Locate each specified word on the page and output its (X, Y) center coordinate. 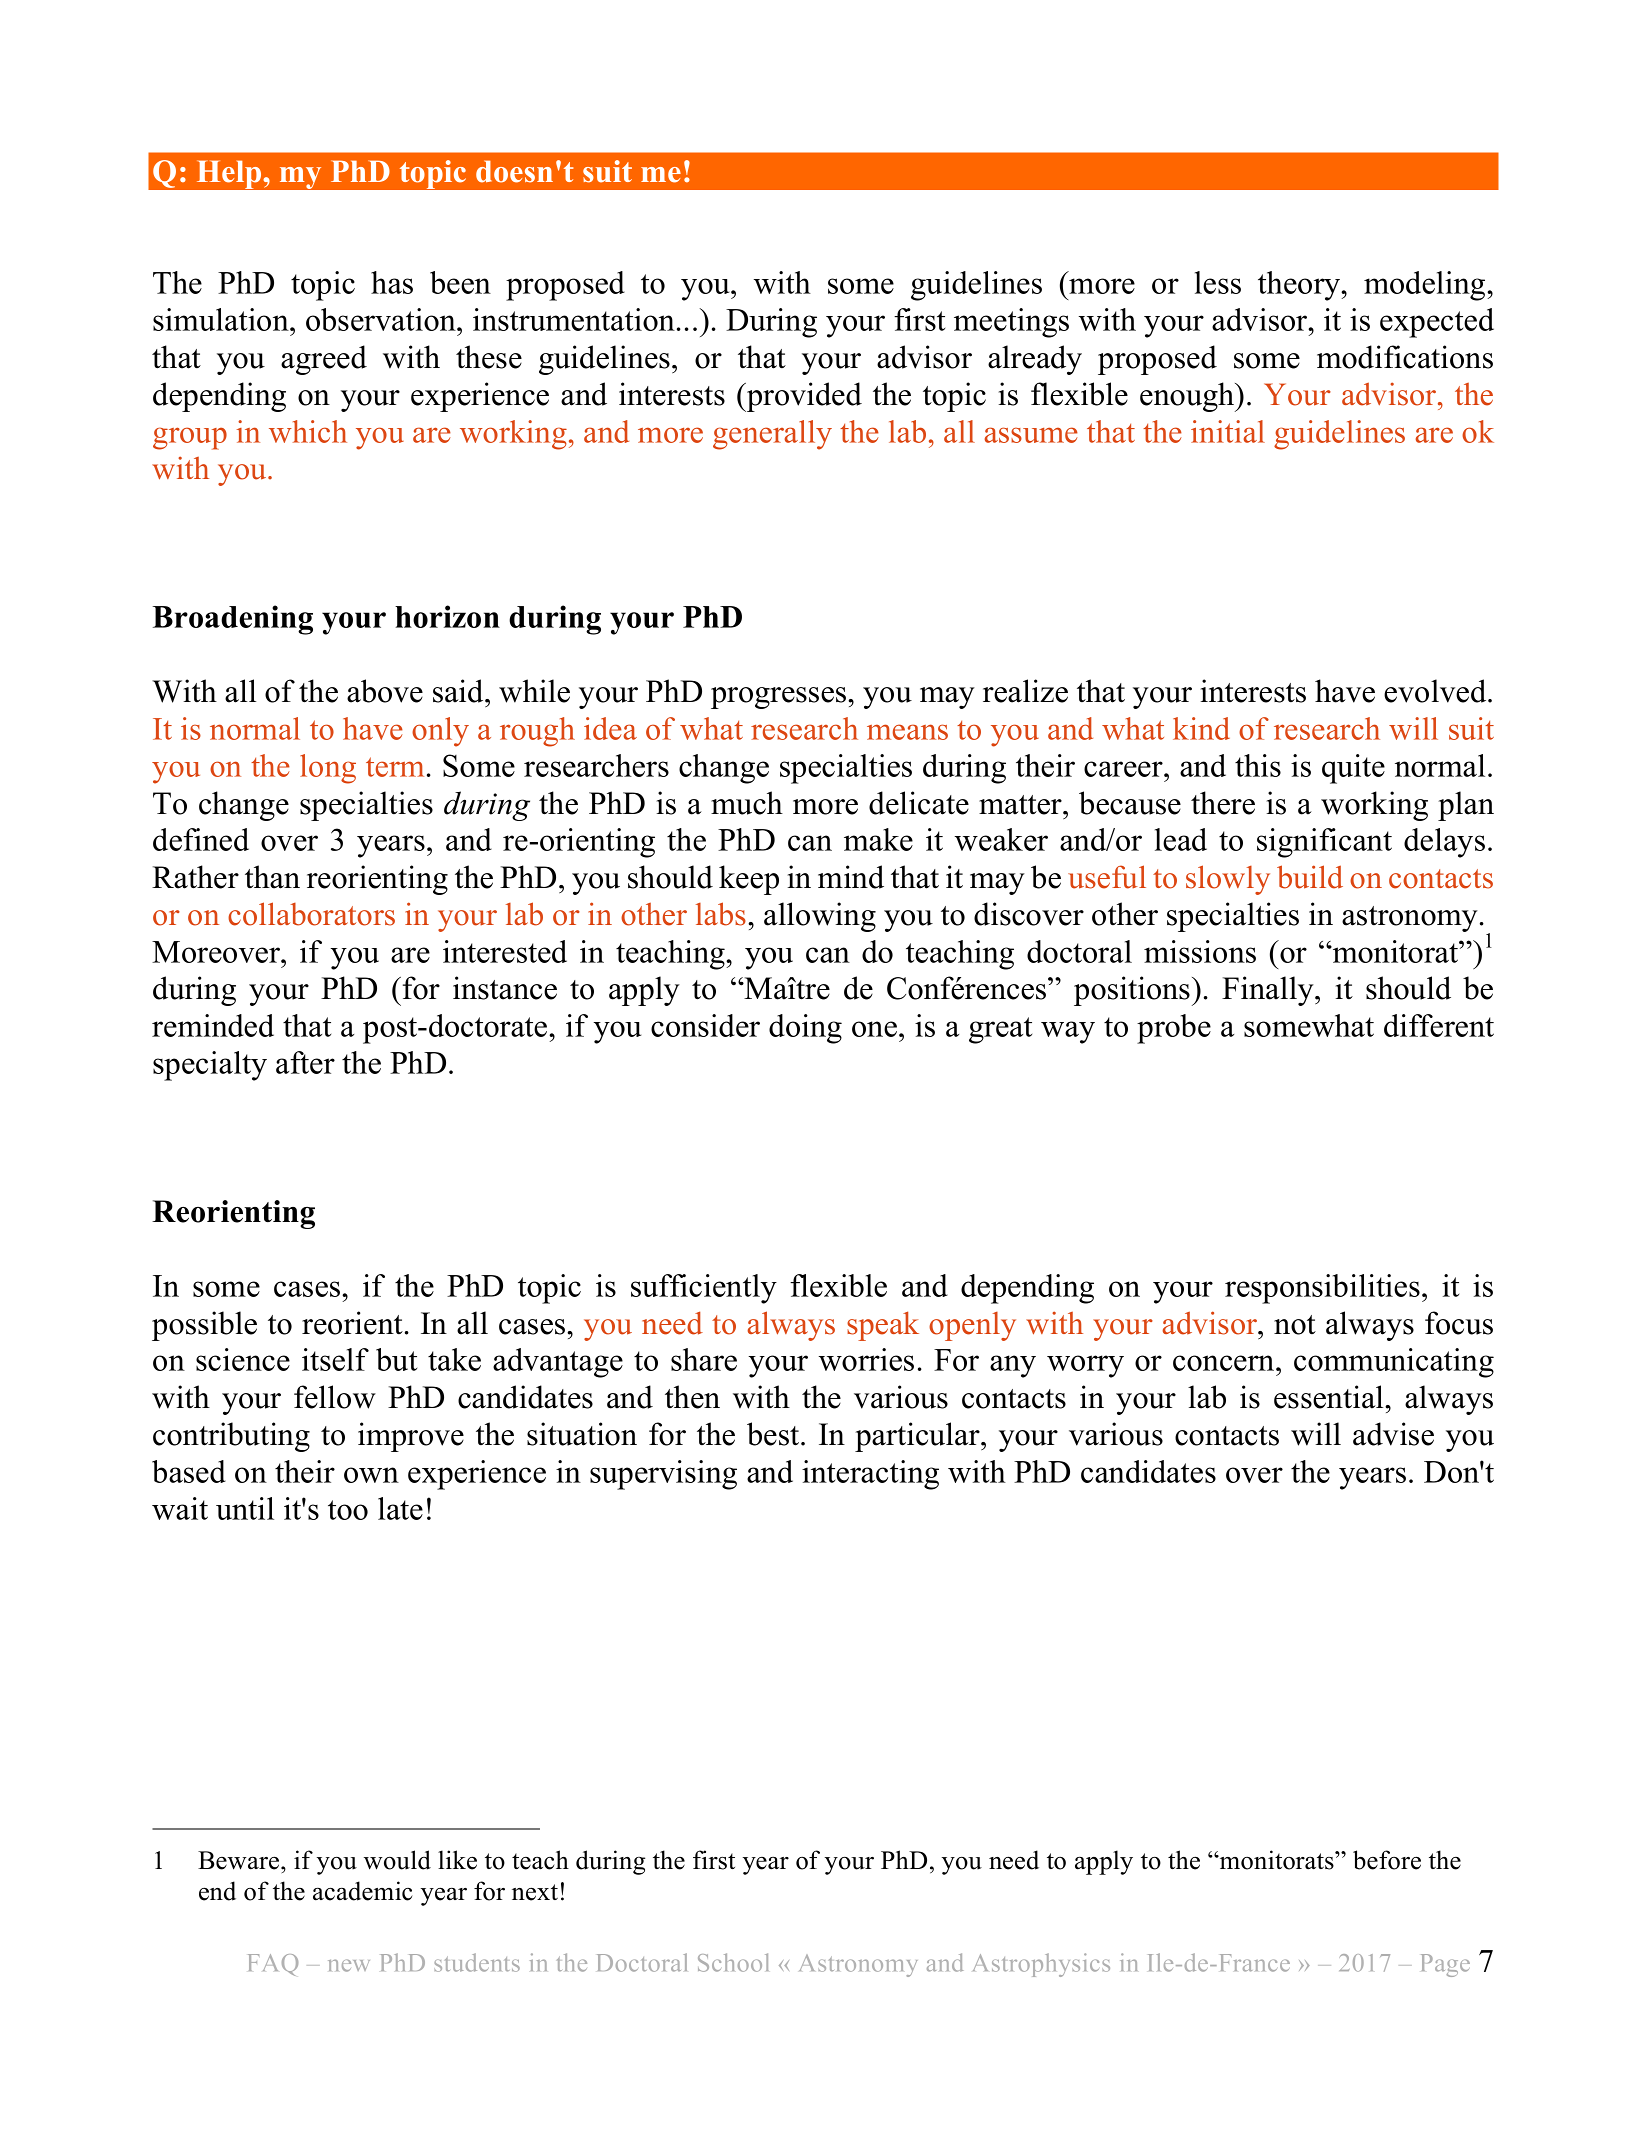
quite (1353, 769)
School (733, 1962)
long (328, 769)
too (348, 1510)
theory (1300, 286)
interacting (870, 1475)
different (1439, 1025)
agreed (324, 360)
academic (363, 1891)
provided (803, 397)
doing (805, 1029)
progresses (780, 698)
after (305, 1062)
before (1387, 1860)
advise (1393, 1434)
